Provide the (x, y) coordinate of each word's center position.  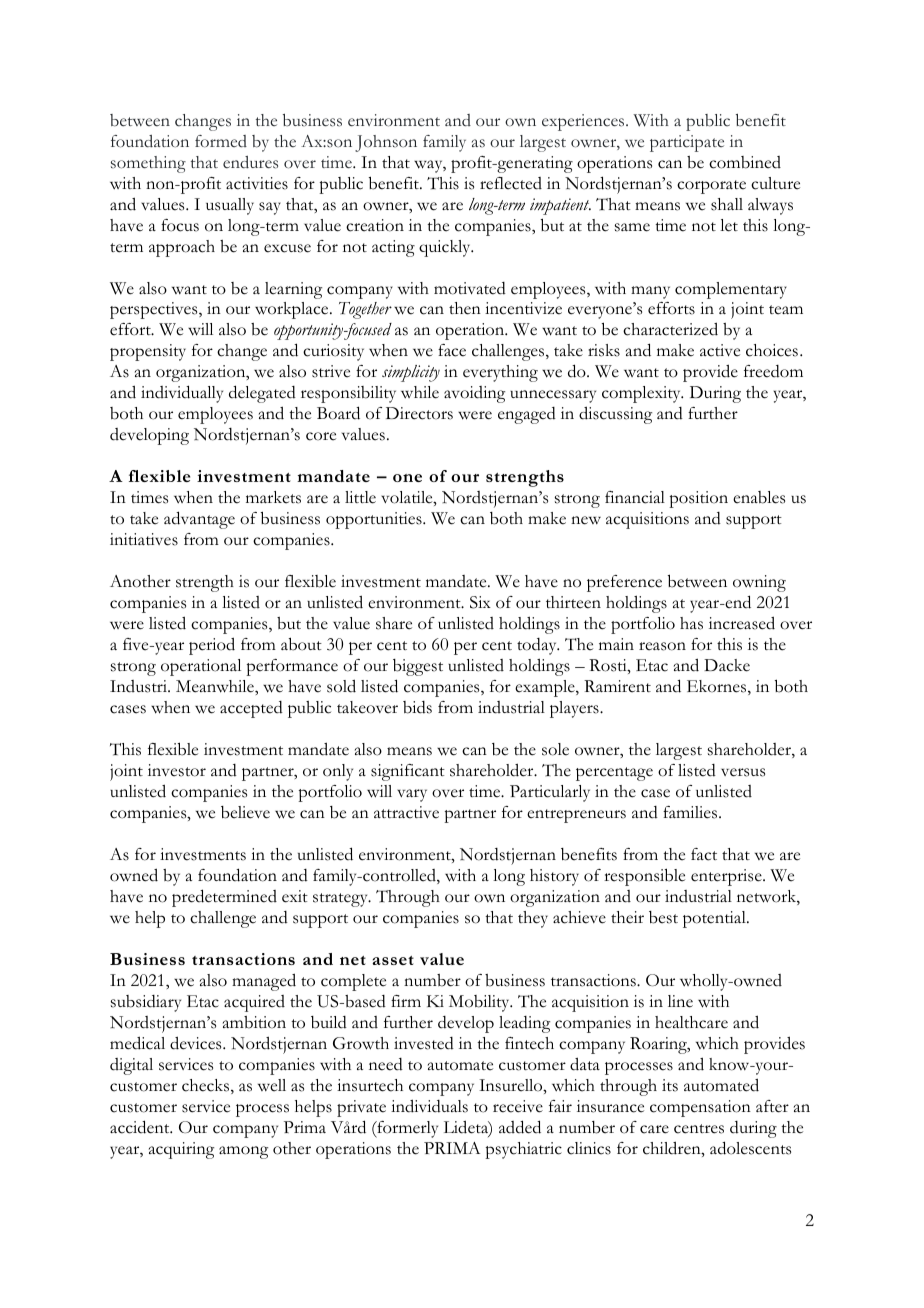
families (691, 812)
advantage (199, 520)
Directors (419, 413)
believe (245, 812)
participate (687, 143)
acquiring (181, 1150)
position (698, 499)
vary (412, 795)
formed (221, 141)
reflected (511, 183)
